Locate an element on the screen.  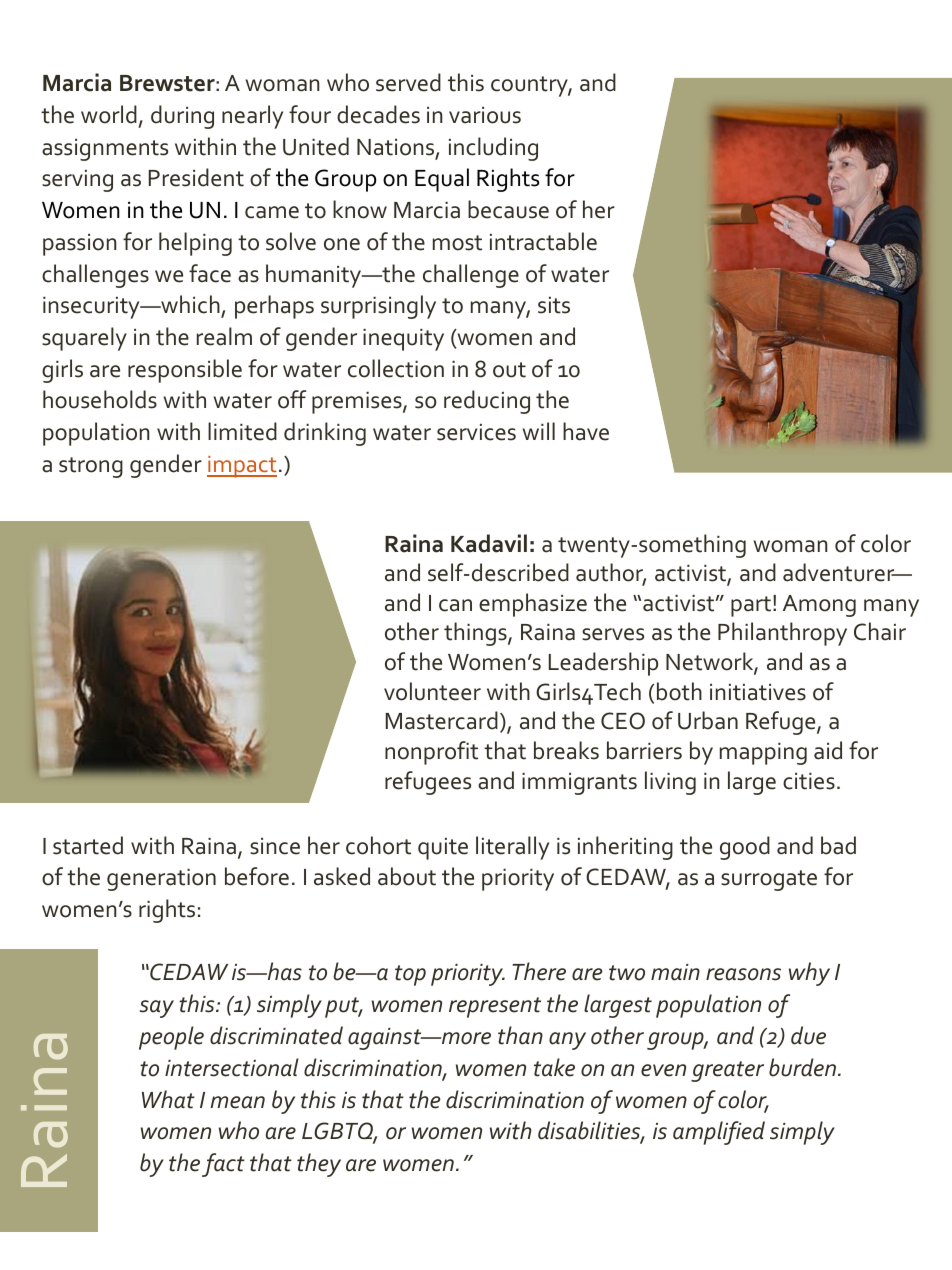
take is located at coordinates (554, 1067).
